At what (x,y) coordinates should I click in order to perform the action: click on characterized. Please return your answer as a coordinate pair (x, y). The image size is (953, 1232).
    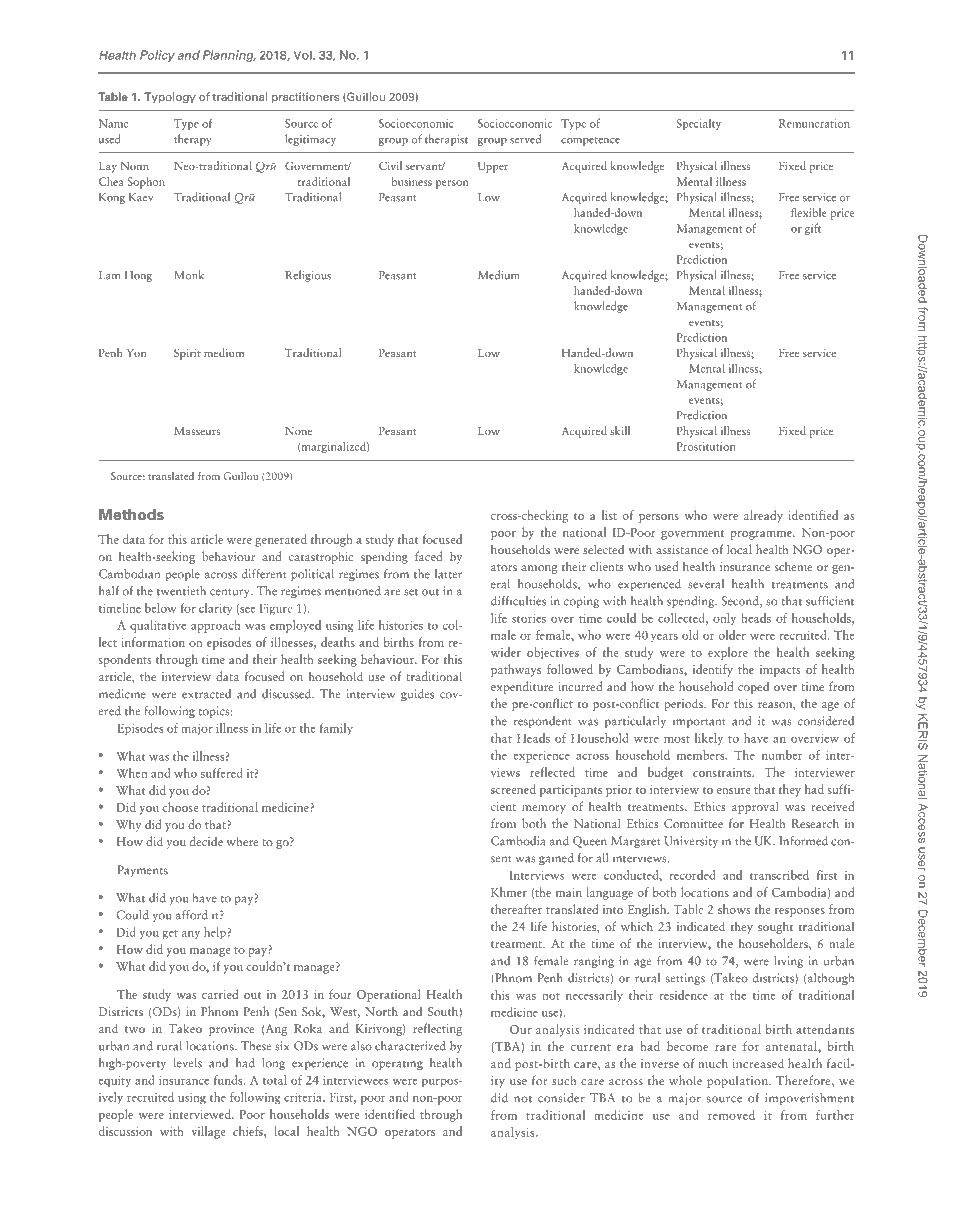
    Looking at the image, I should click on (410, 1046).
